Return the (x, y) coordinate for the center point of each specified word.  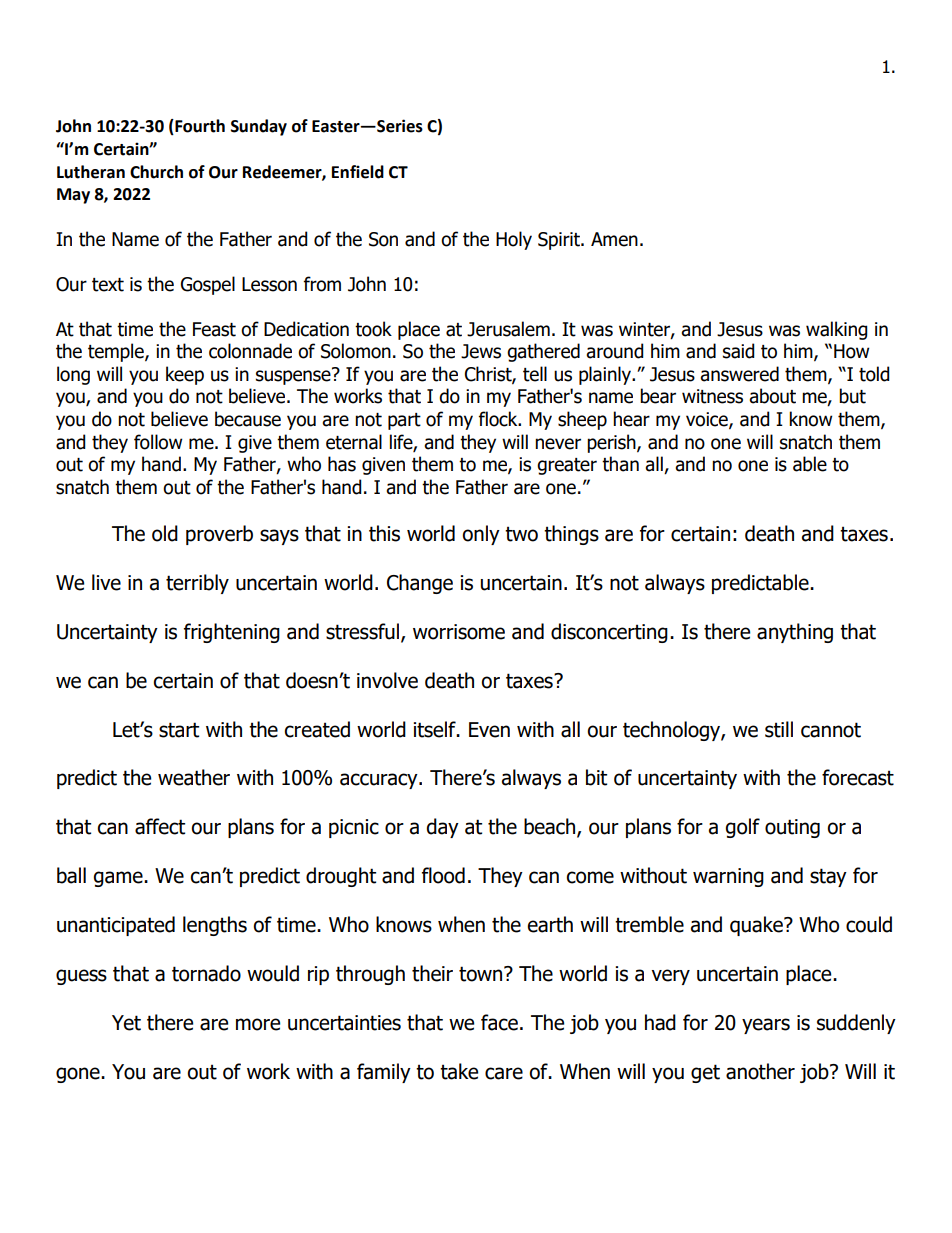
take (459, 1071)
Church (156, 172)
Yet (126, 1023)
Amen (614, 239)
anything (795, 633)
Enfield (358, 172)
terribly (197, 584)
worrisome (459, 632)
